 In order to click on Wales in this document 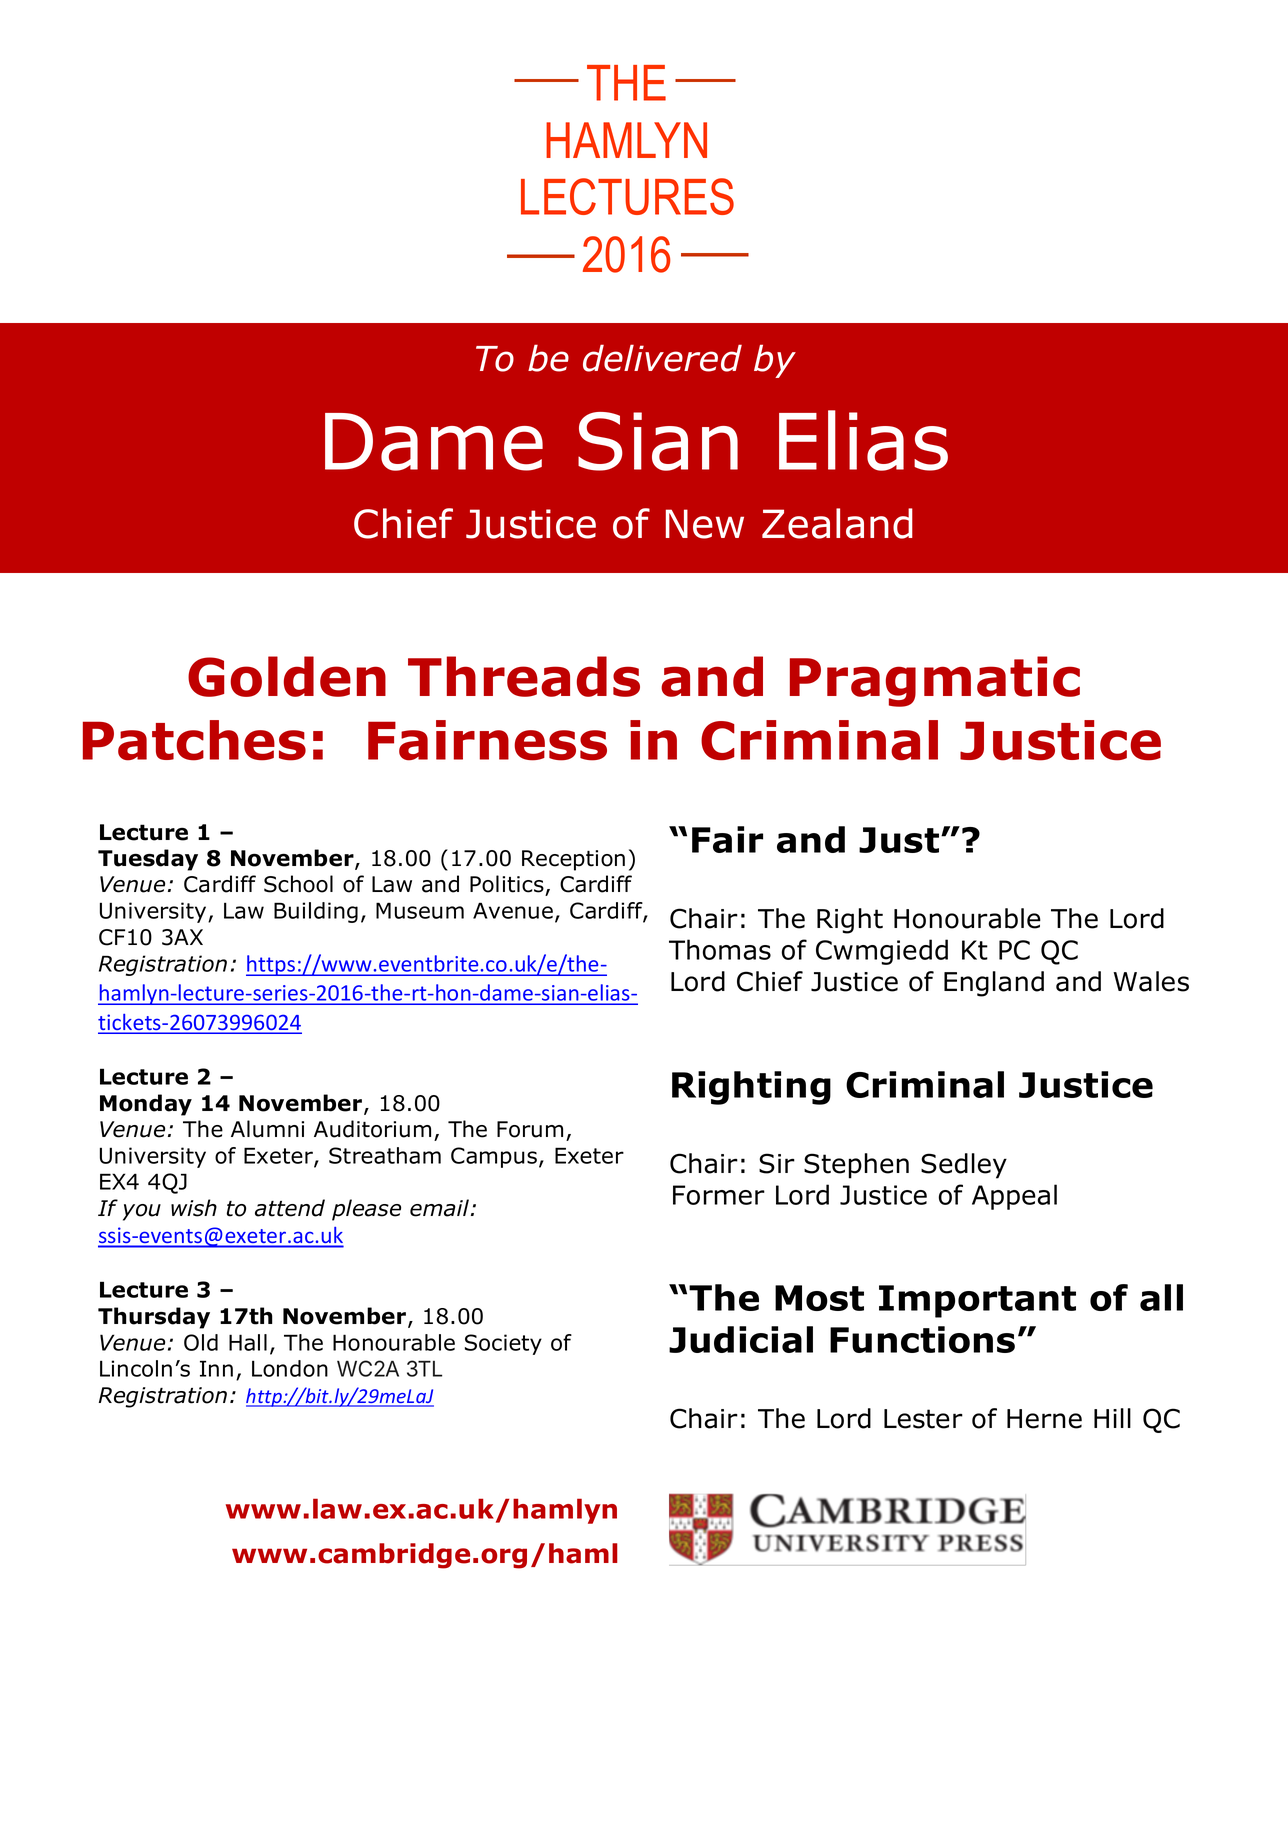, I will do `click(1151, 981)`.
